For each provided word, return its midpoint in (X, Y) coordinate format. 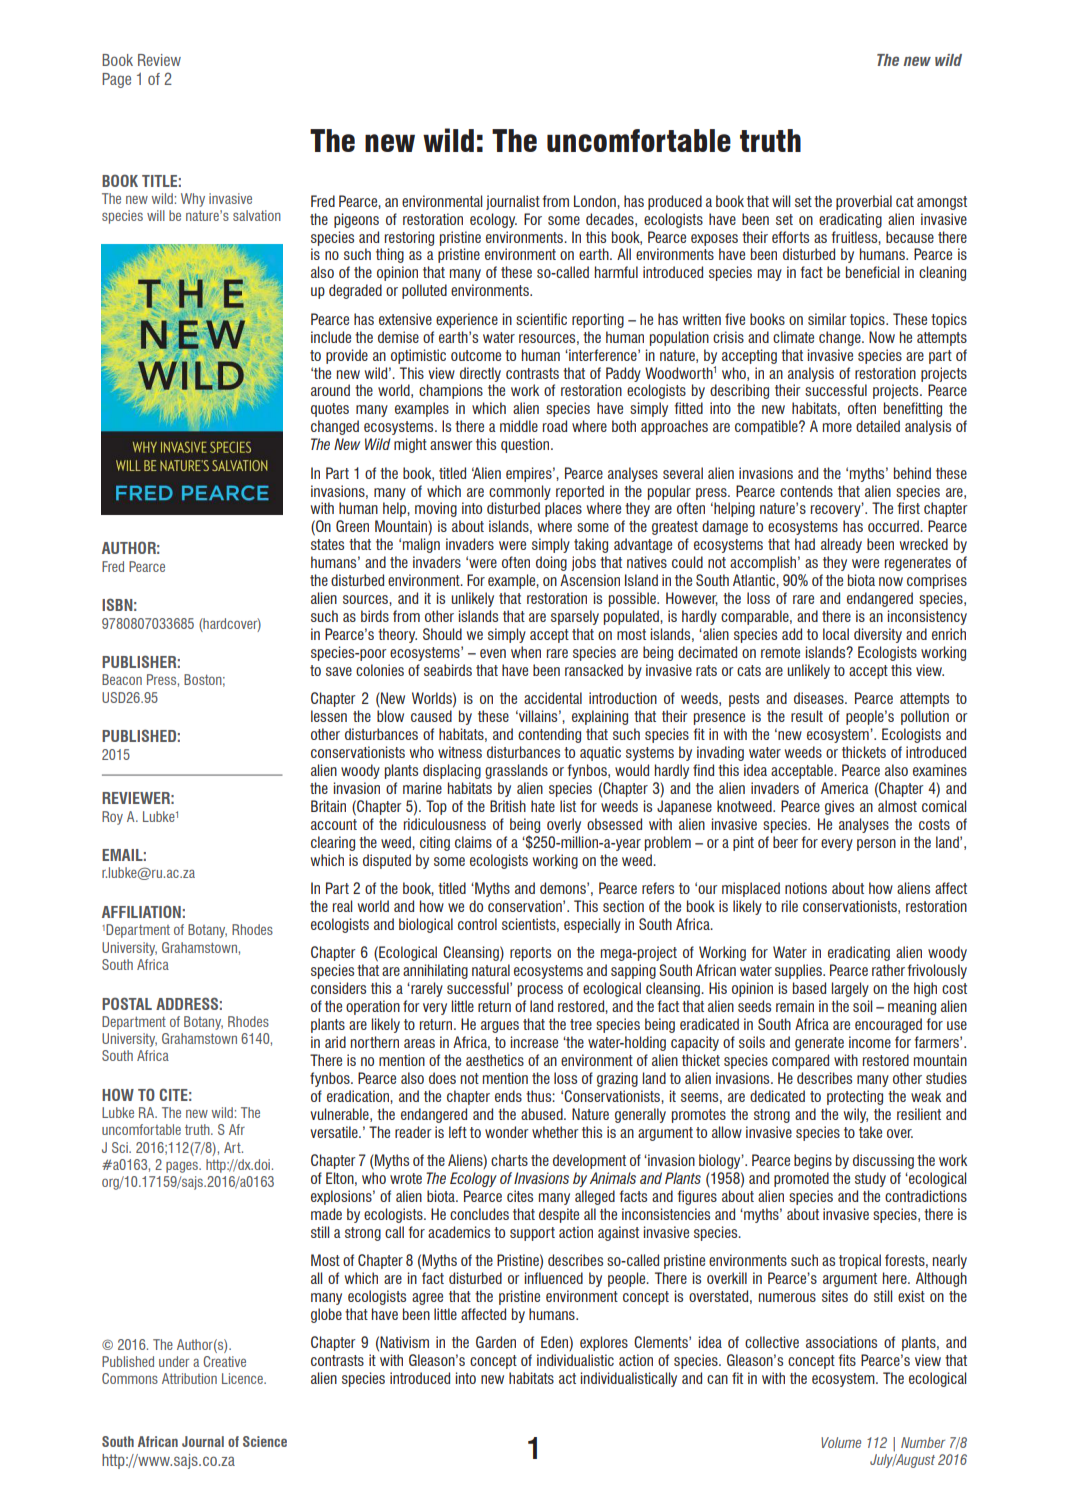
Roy (112, 818)
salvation (257, 215)
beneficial (872, 272)
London (596, 201)
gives (839, 807)
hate (543, 806)
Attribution (189, 1378)
